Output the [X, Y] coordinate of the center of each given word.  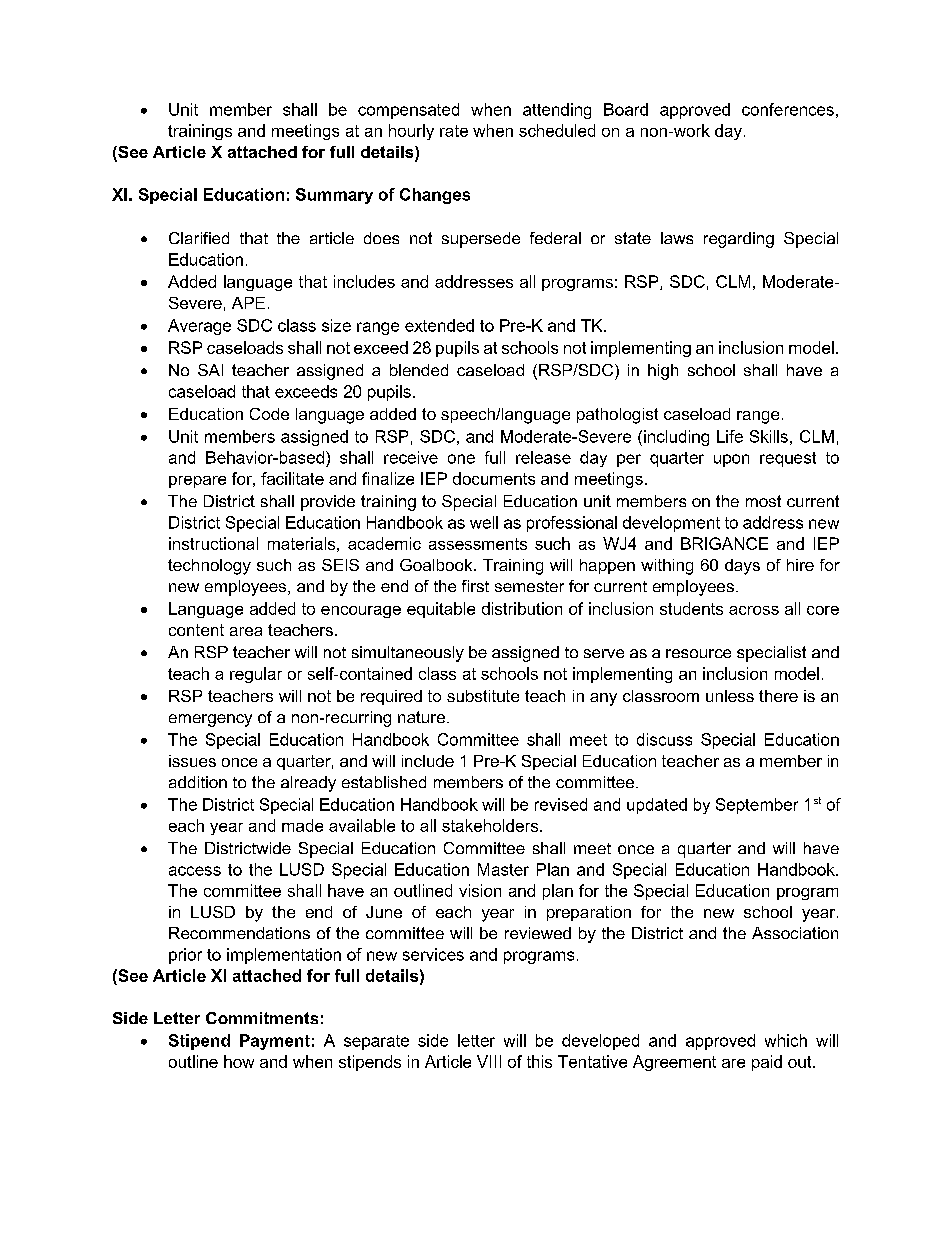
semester [529, 586]
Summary [334, 196]
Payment [275, 1042]
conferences [788, 109]
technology [209, 567]
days [742, 567]
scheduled [557, 130]
